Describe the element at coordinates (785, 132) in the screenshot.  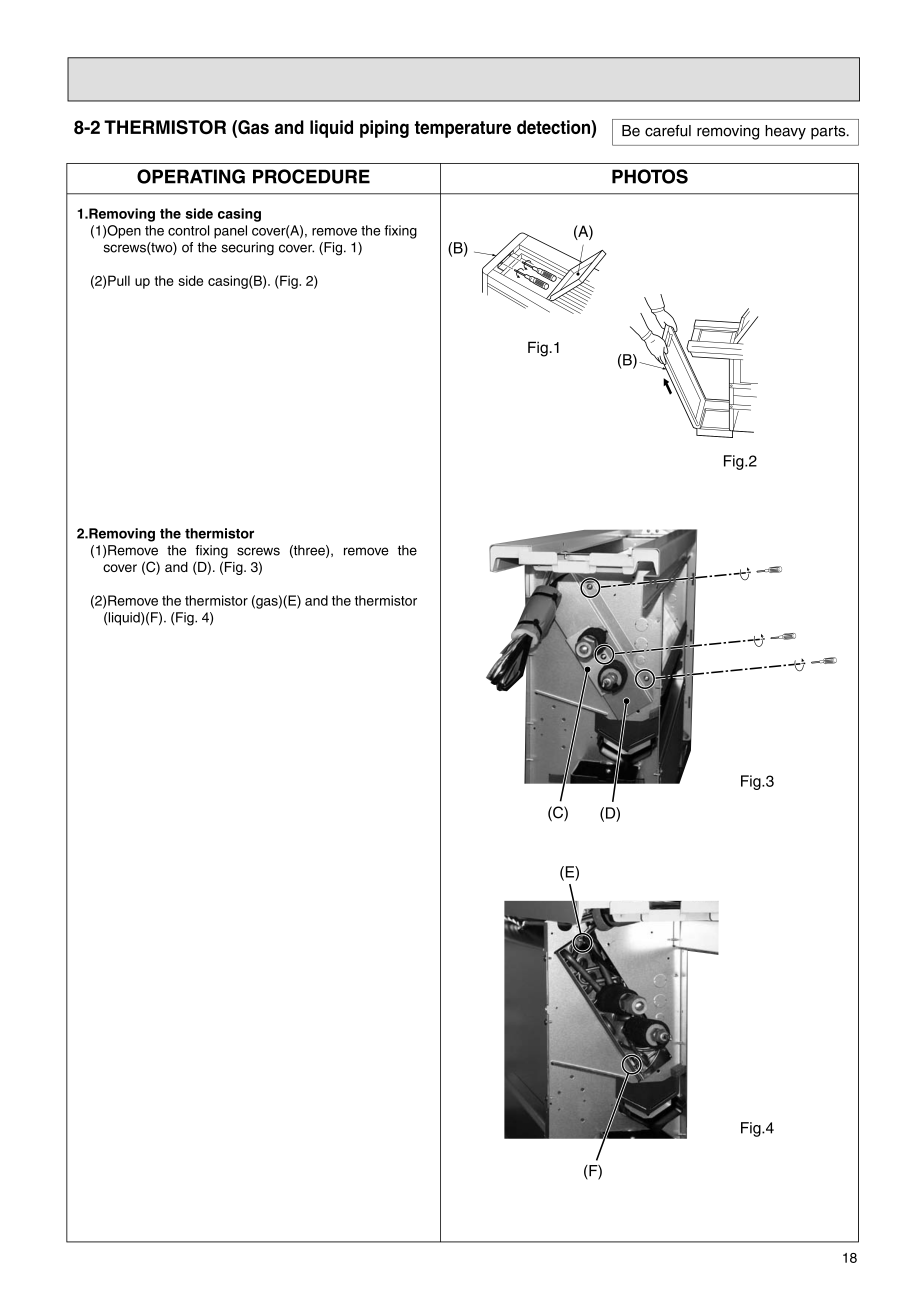
I see `heavy` at that location.
